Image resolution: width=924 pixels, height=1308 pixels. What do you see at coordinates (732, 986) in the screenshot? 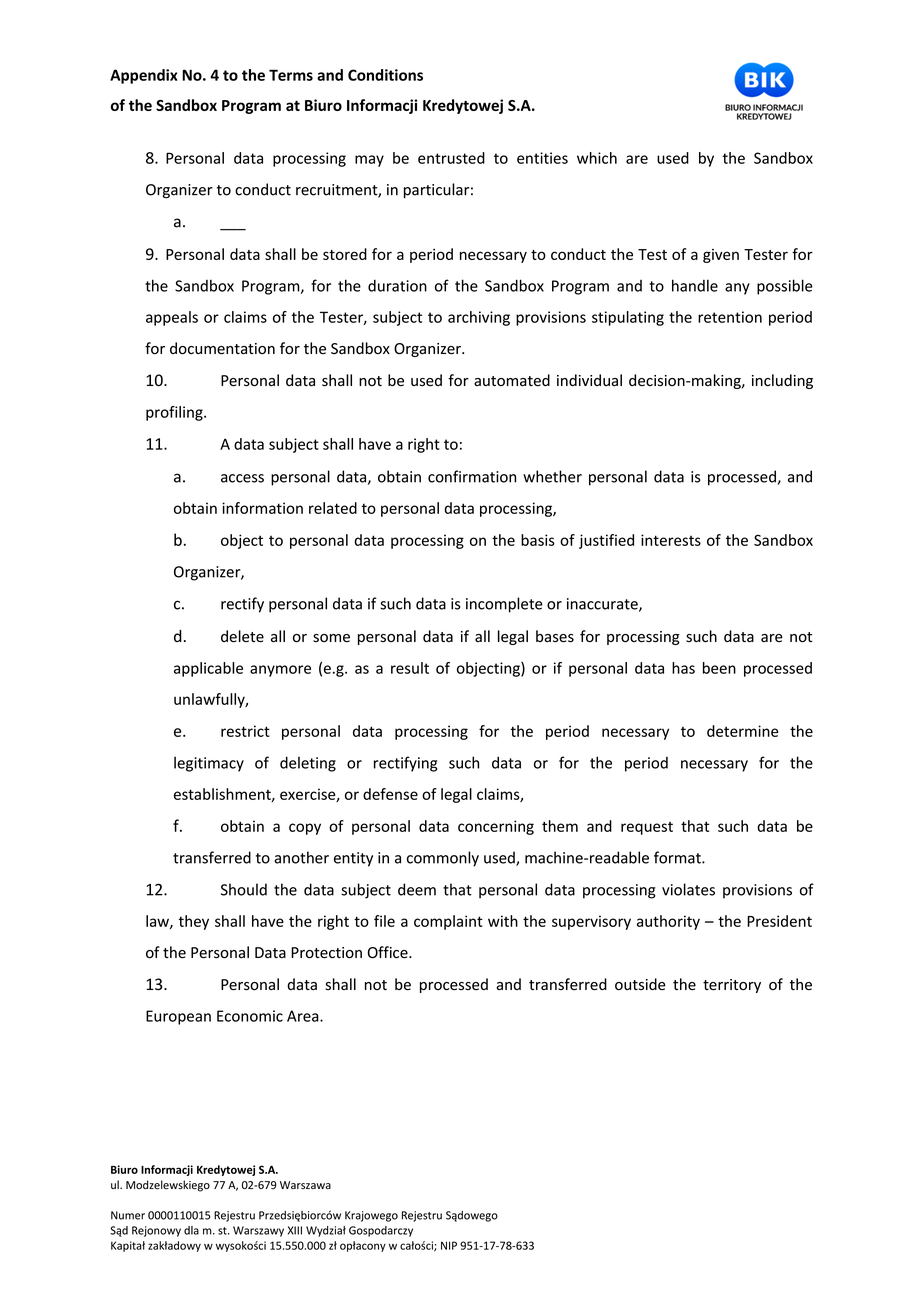
I see `territory` at bounding box center [732, 986].
